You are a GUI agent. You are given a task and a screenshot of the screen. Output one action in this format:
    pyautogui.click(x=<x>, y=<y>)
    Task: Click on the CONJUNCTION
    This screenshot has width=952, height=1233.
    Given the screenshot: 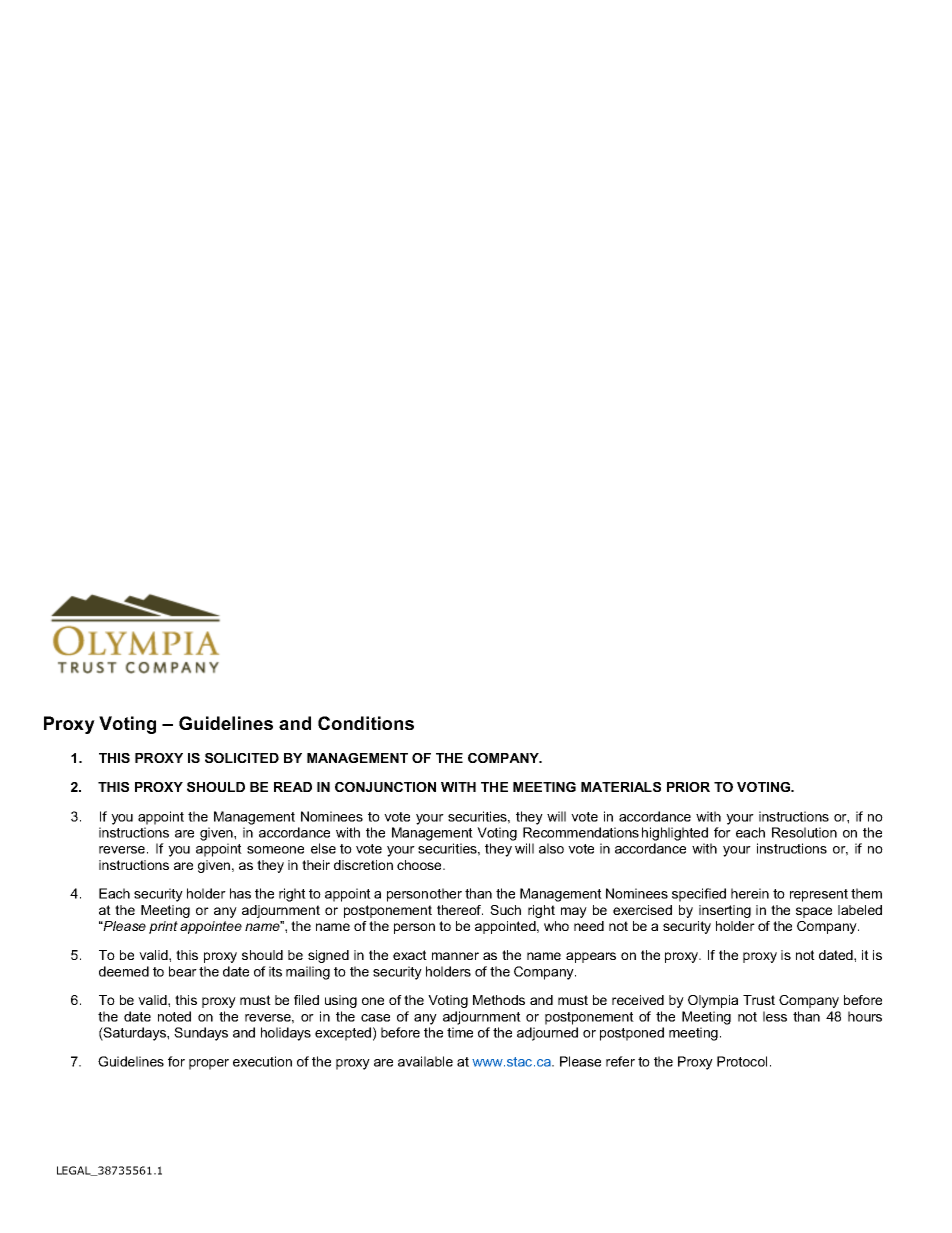 What is the action you would take?
    pyautogui.click(x=385, y=787)
